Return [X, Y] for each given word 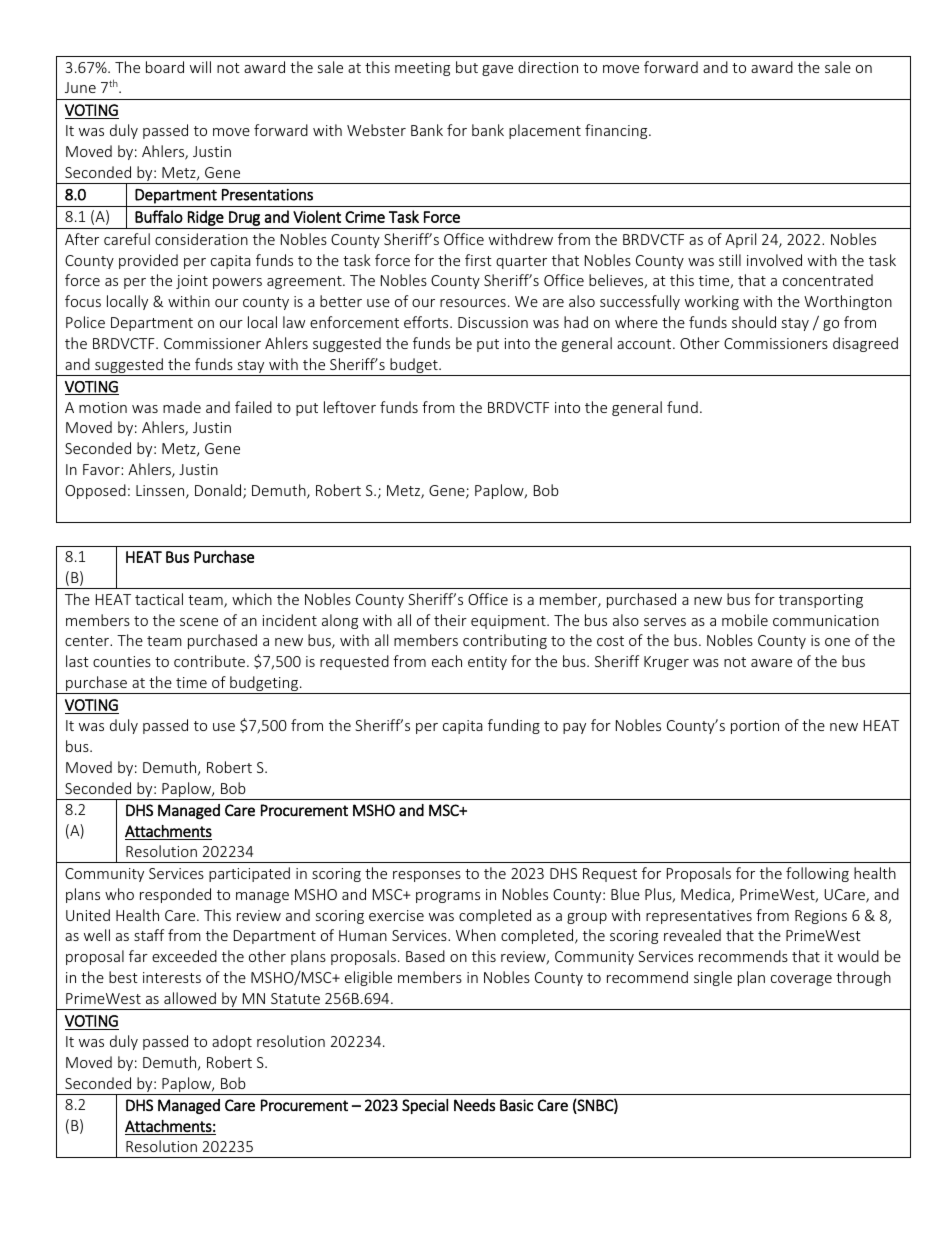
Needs [474, 1105]
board [165, 67]
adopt [232, 1042]
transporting [821, 601]
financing [617, 131]
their [450, 620]
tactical [159, 599]
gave [497, 70]
